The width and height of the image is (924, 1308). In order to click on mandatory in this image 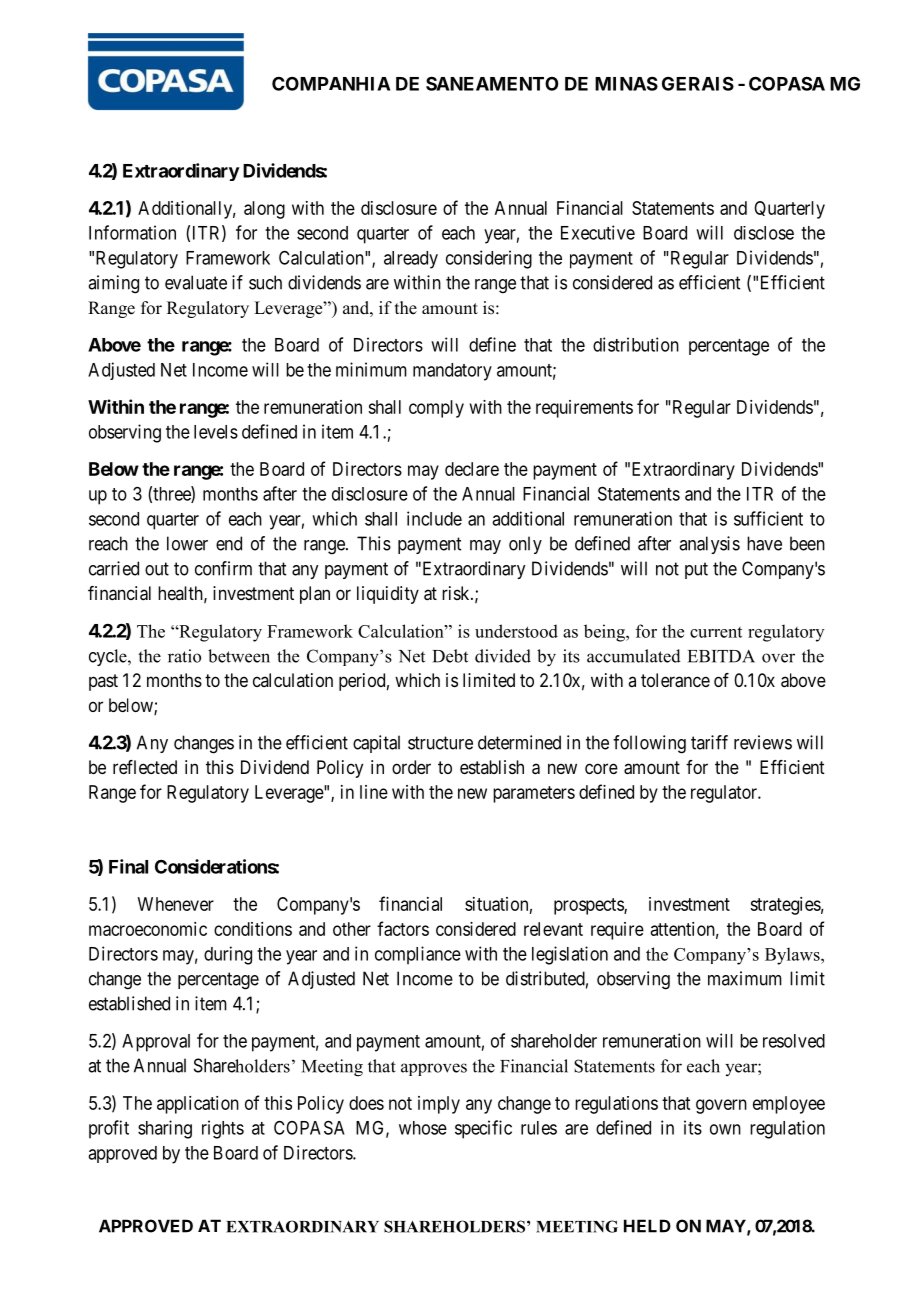, I will do `click(452, 372)`.
